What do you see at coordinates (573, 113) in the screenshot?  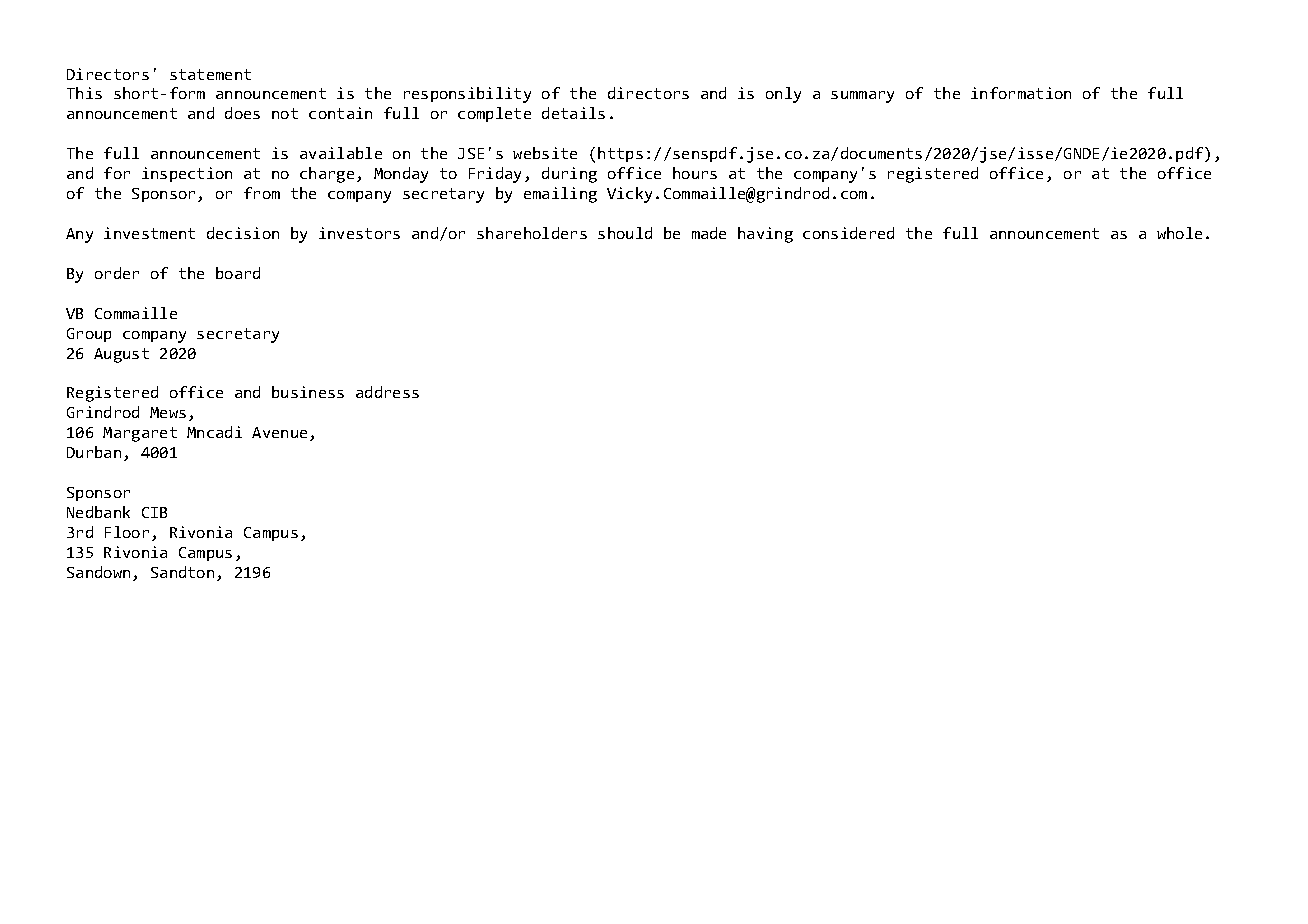 I see `details` at bounding box center [573, 113].
